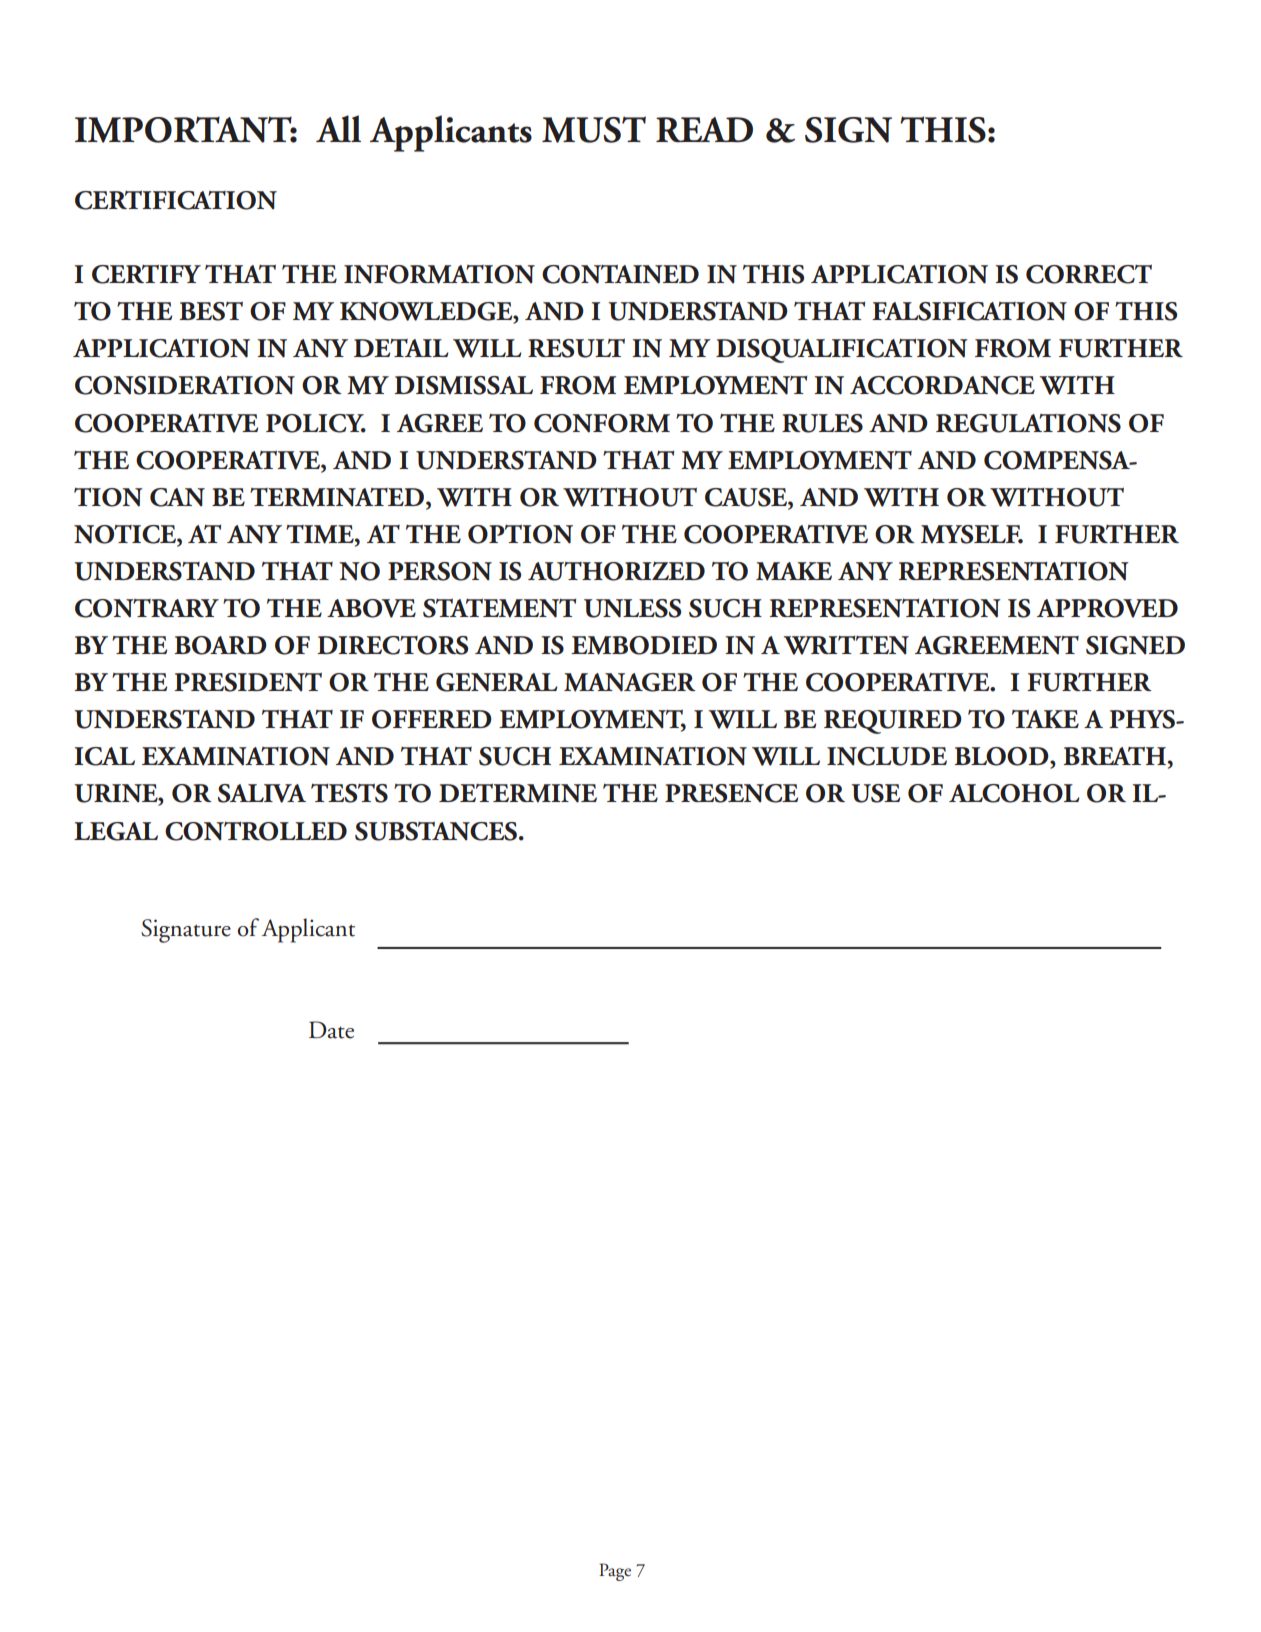 The height and width of the screenshot is (1632, 1261). Describe the element at coordinates (1107, 608) in the screenshot. I see `APPROVED` at that location.
